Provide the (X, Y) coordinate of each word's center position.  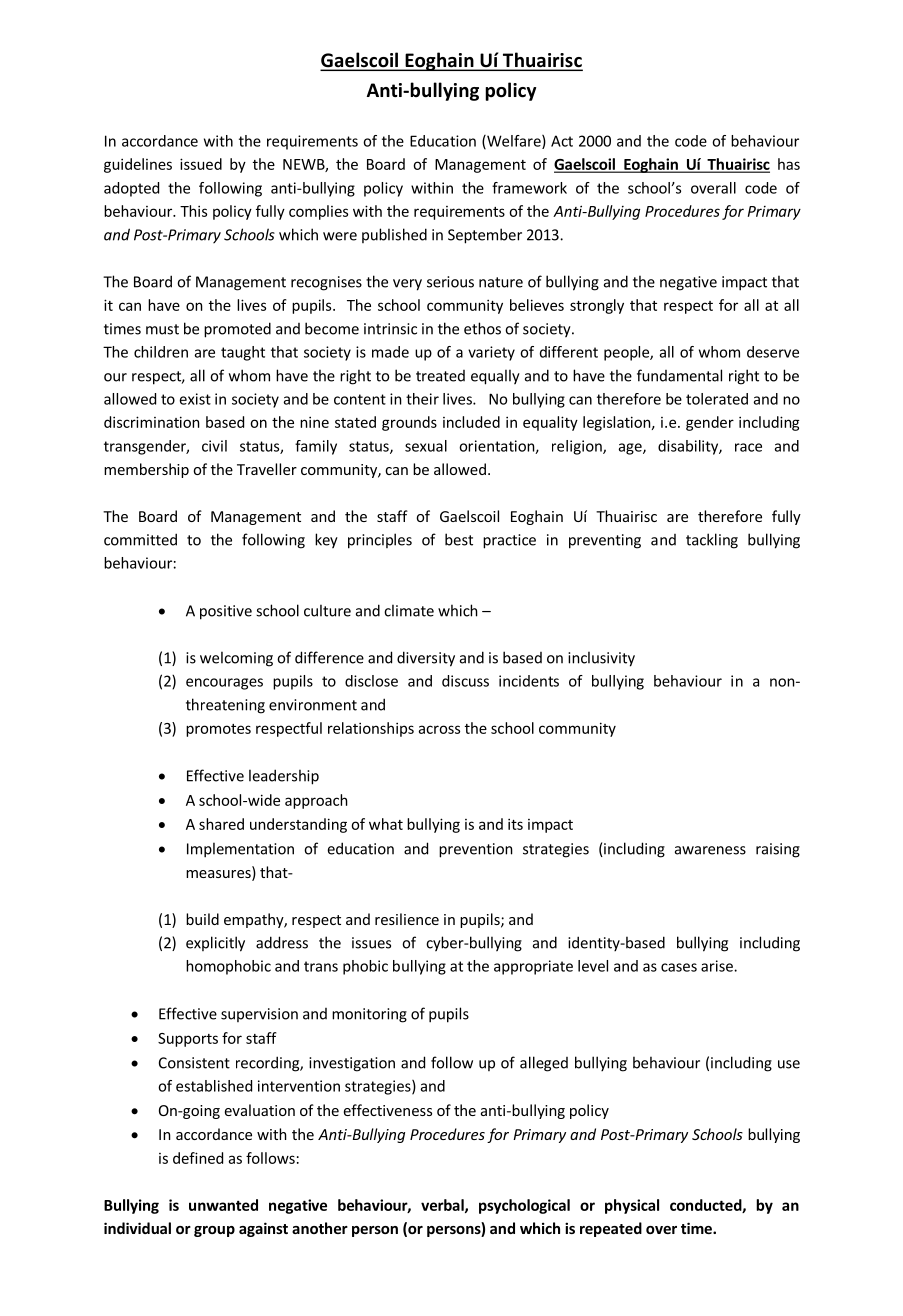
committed (140, 539)
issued (201, 164)
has (789, 164)
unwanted (223, 1205)
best (459, 539)
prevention (476, 850)
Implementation (240, 850)
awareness (710, 850)
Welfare (514, 142)
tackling (712, 541)
